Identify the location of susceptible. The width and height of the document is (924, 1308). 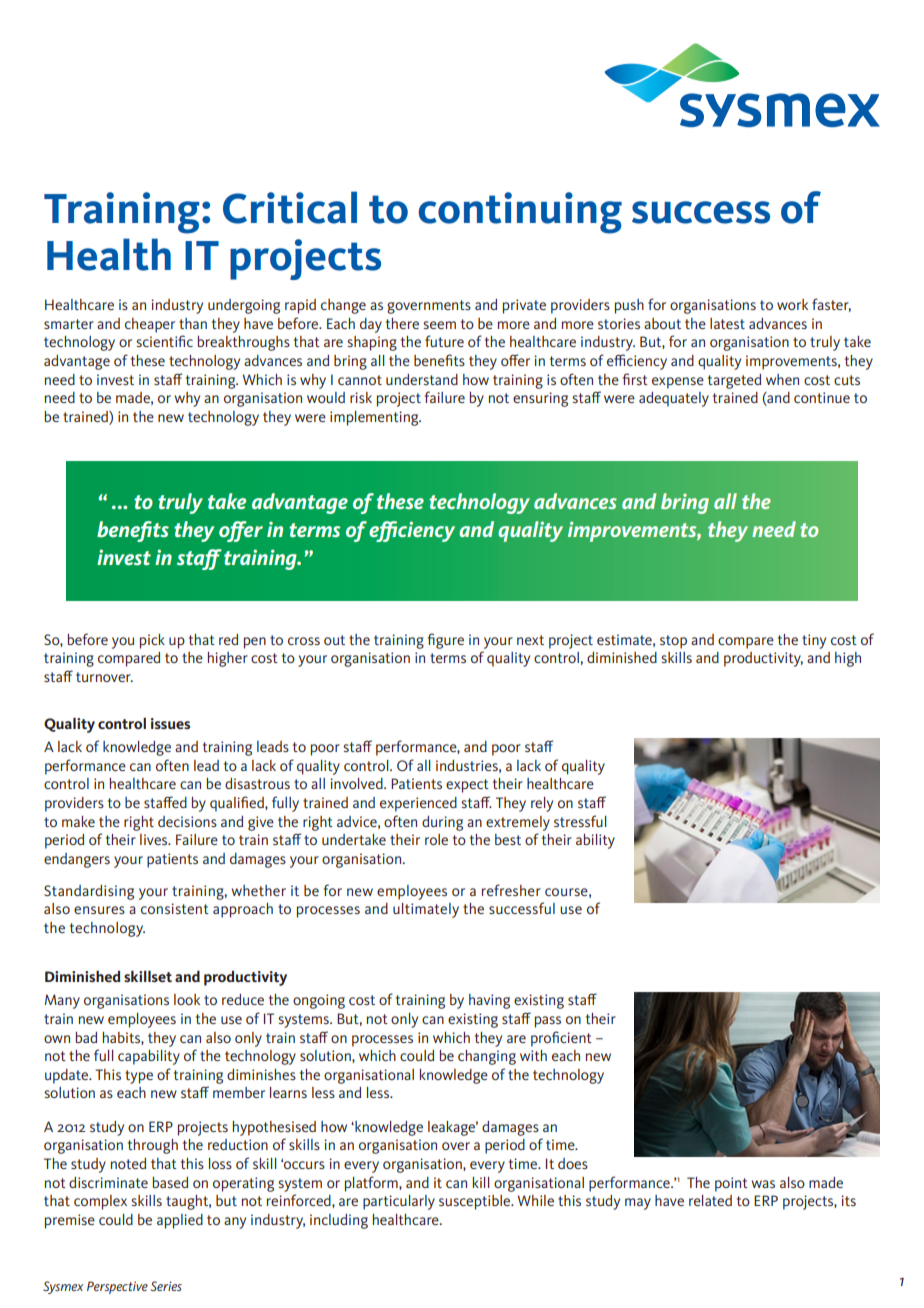
(476, 1202).
